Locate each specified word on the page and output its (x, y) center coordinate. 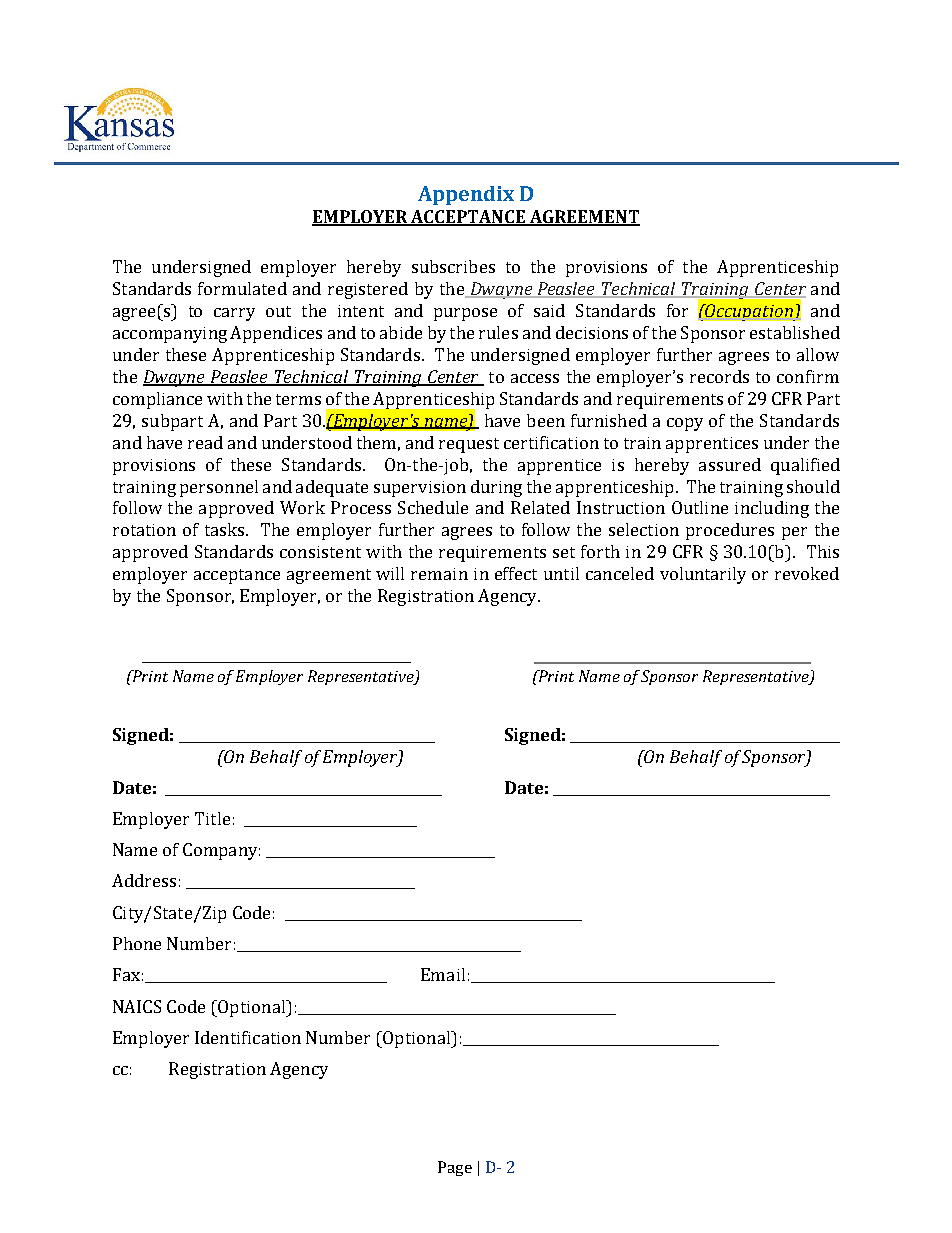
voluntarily (703, 575)
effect (516, 573)
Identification (248, 1037)
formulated (242, 288)
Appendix (466, 195)
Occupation (749, 312)
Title (212, 818)
